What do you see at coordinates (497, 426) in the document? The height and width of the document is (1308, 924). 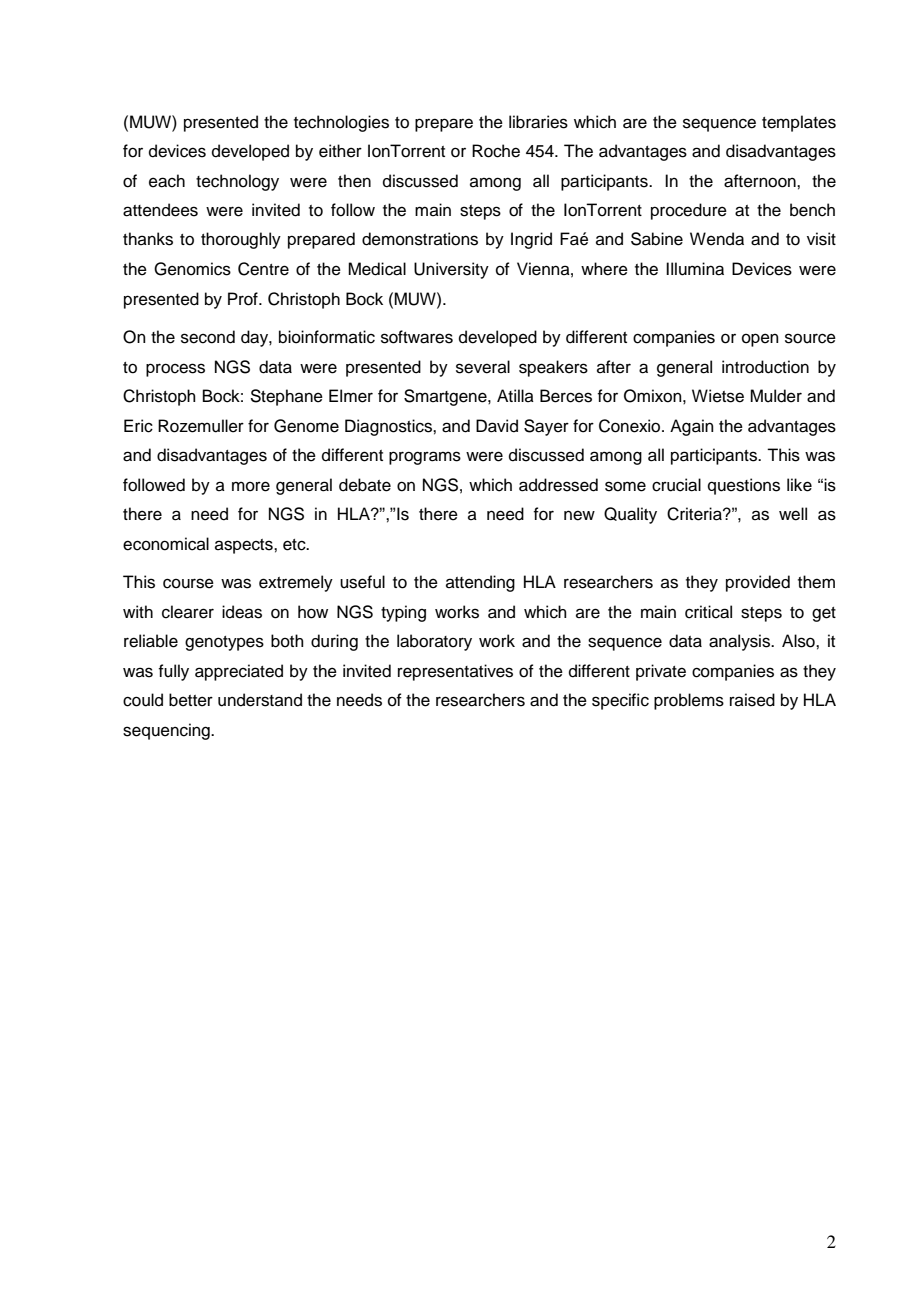 I see `David` at bounding box center [497, 426].
